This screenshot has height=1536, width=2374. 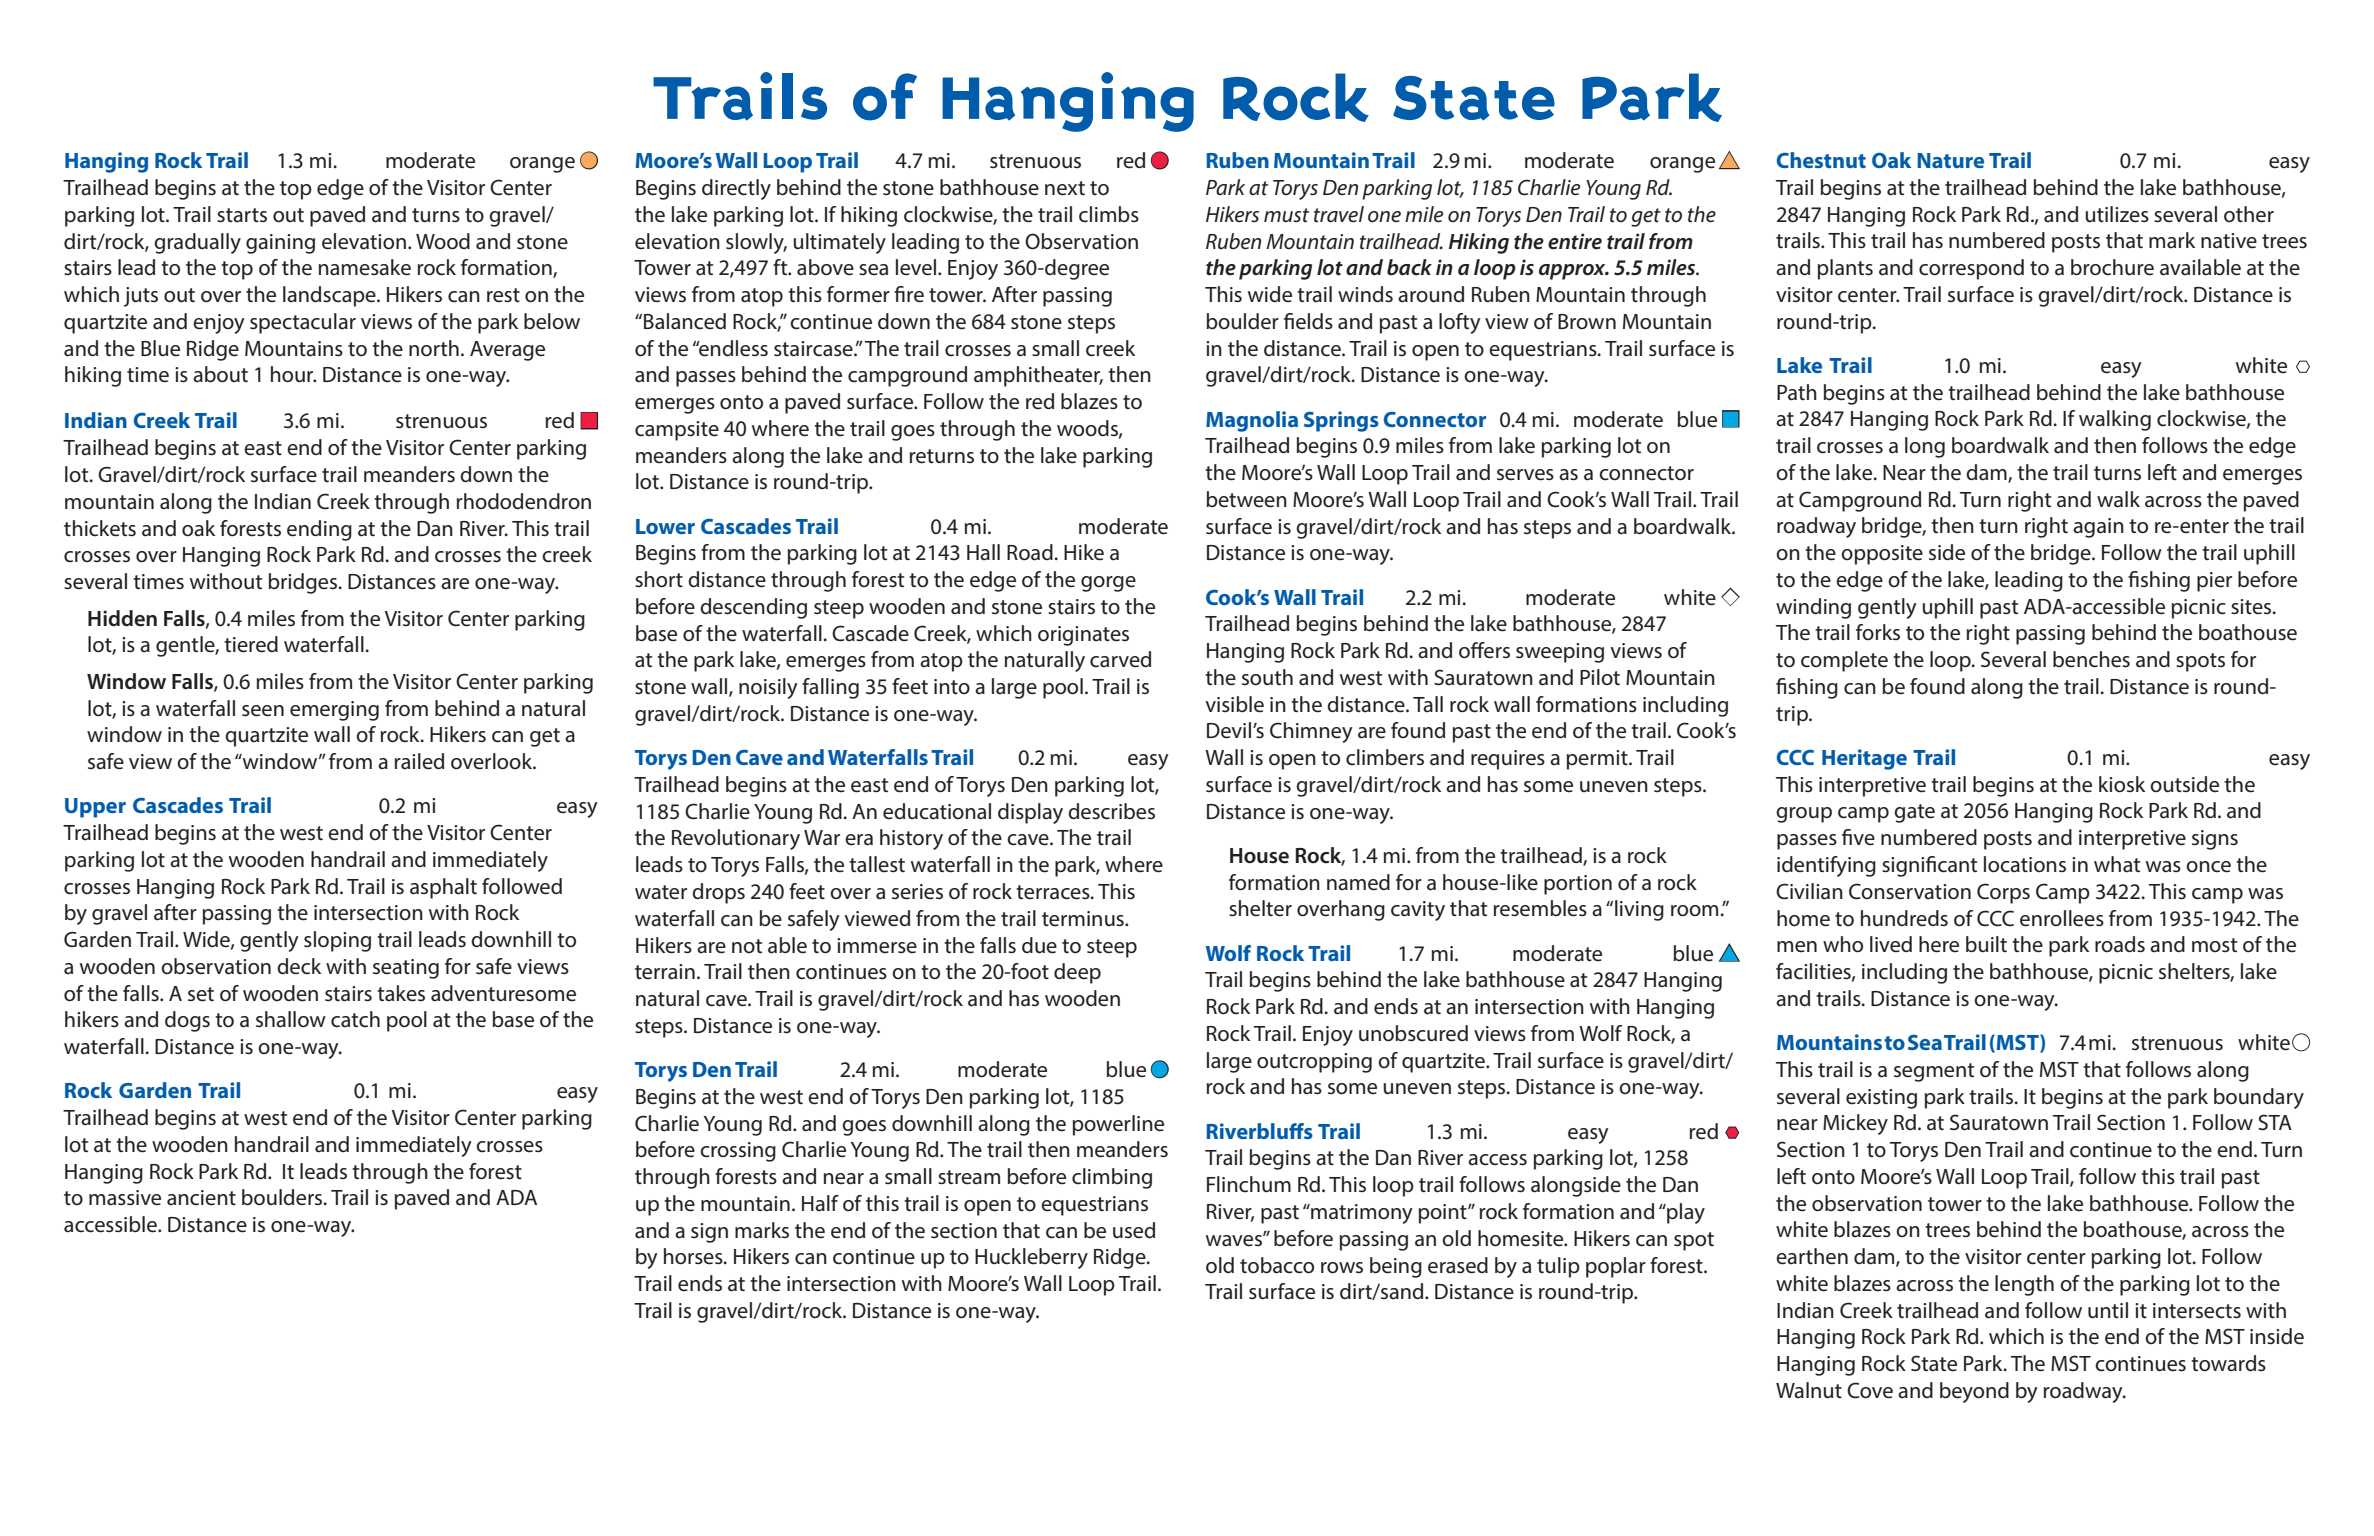 What do you see at coordinates (694, 1256) in the screenshot?
I see `horses` at bounding box center [694, 1256].
